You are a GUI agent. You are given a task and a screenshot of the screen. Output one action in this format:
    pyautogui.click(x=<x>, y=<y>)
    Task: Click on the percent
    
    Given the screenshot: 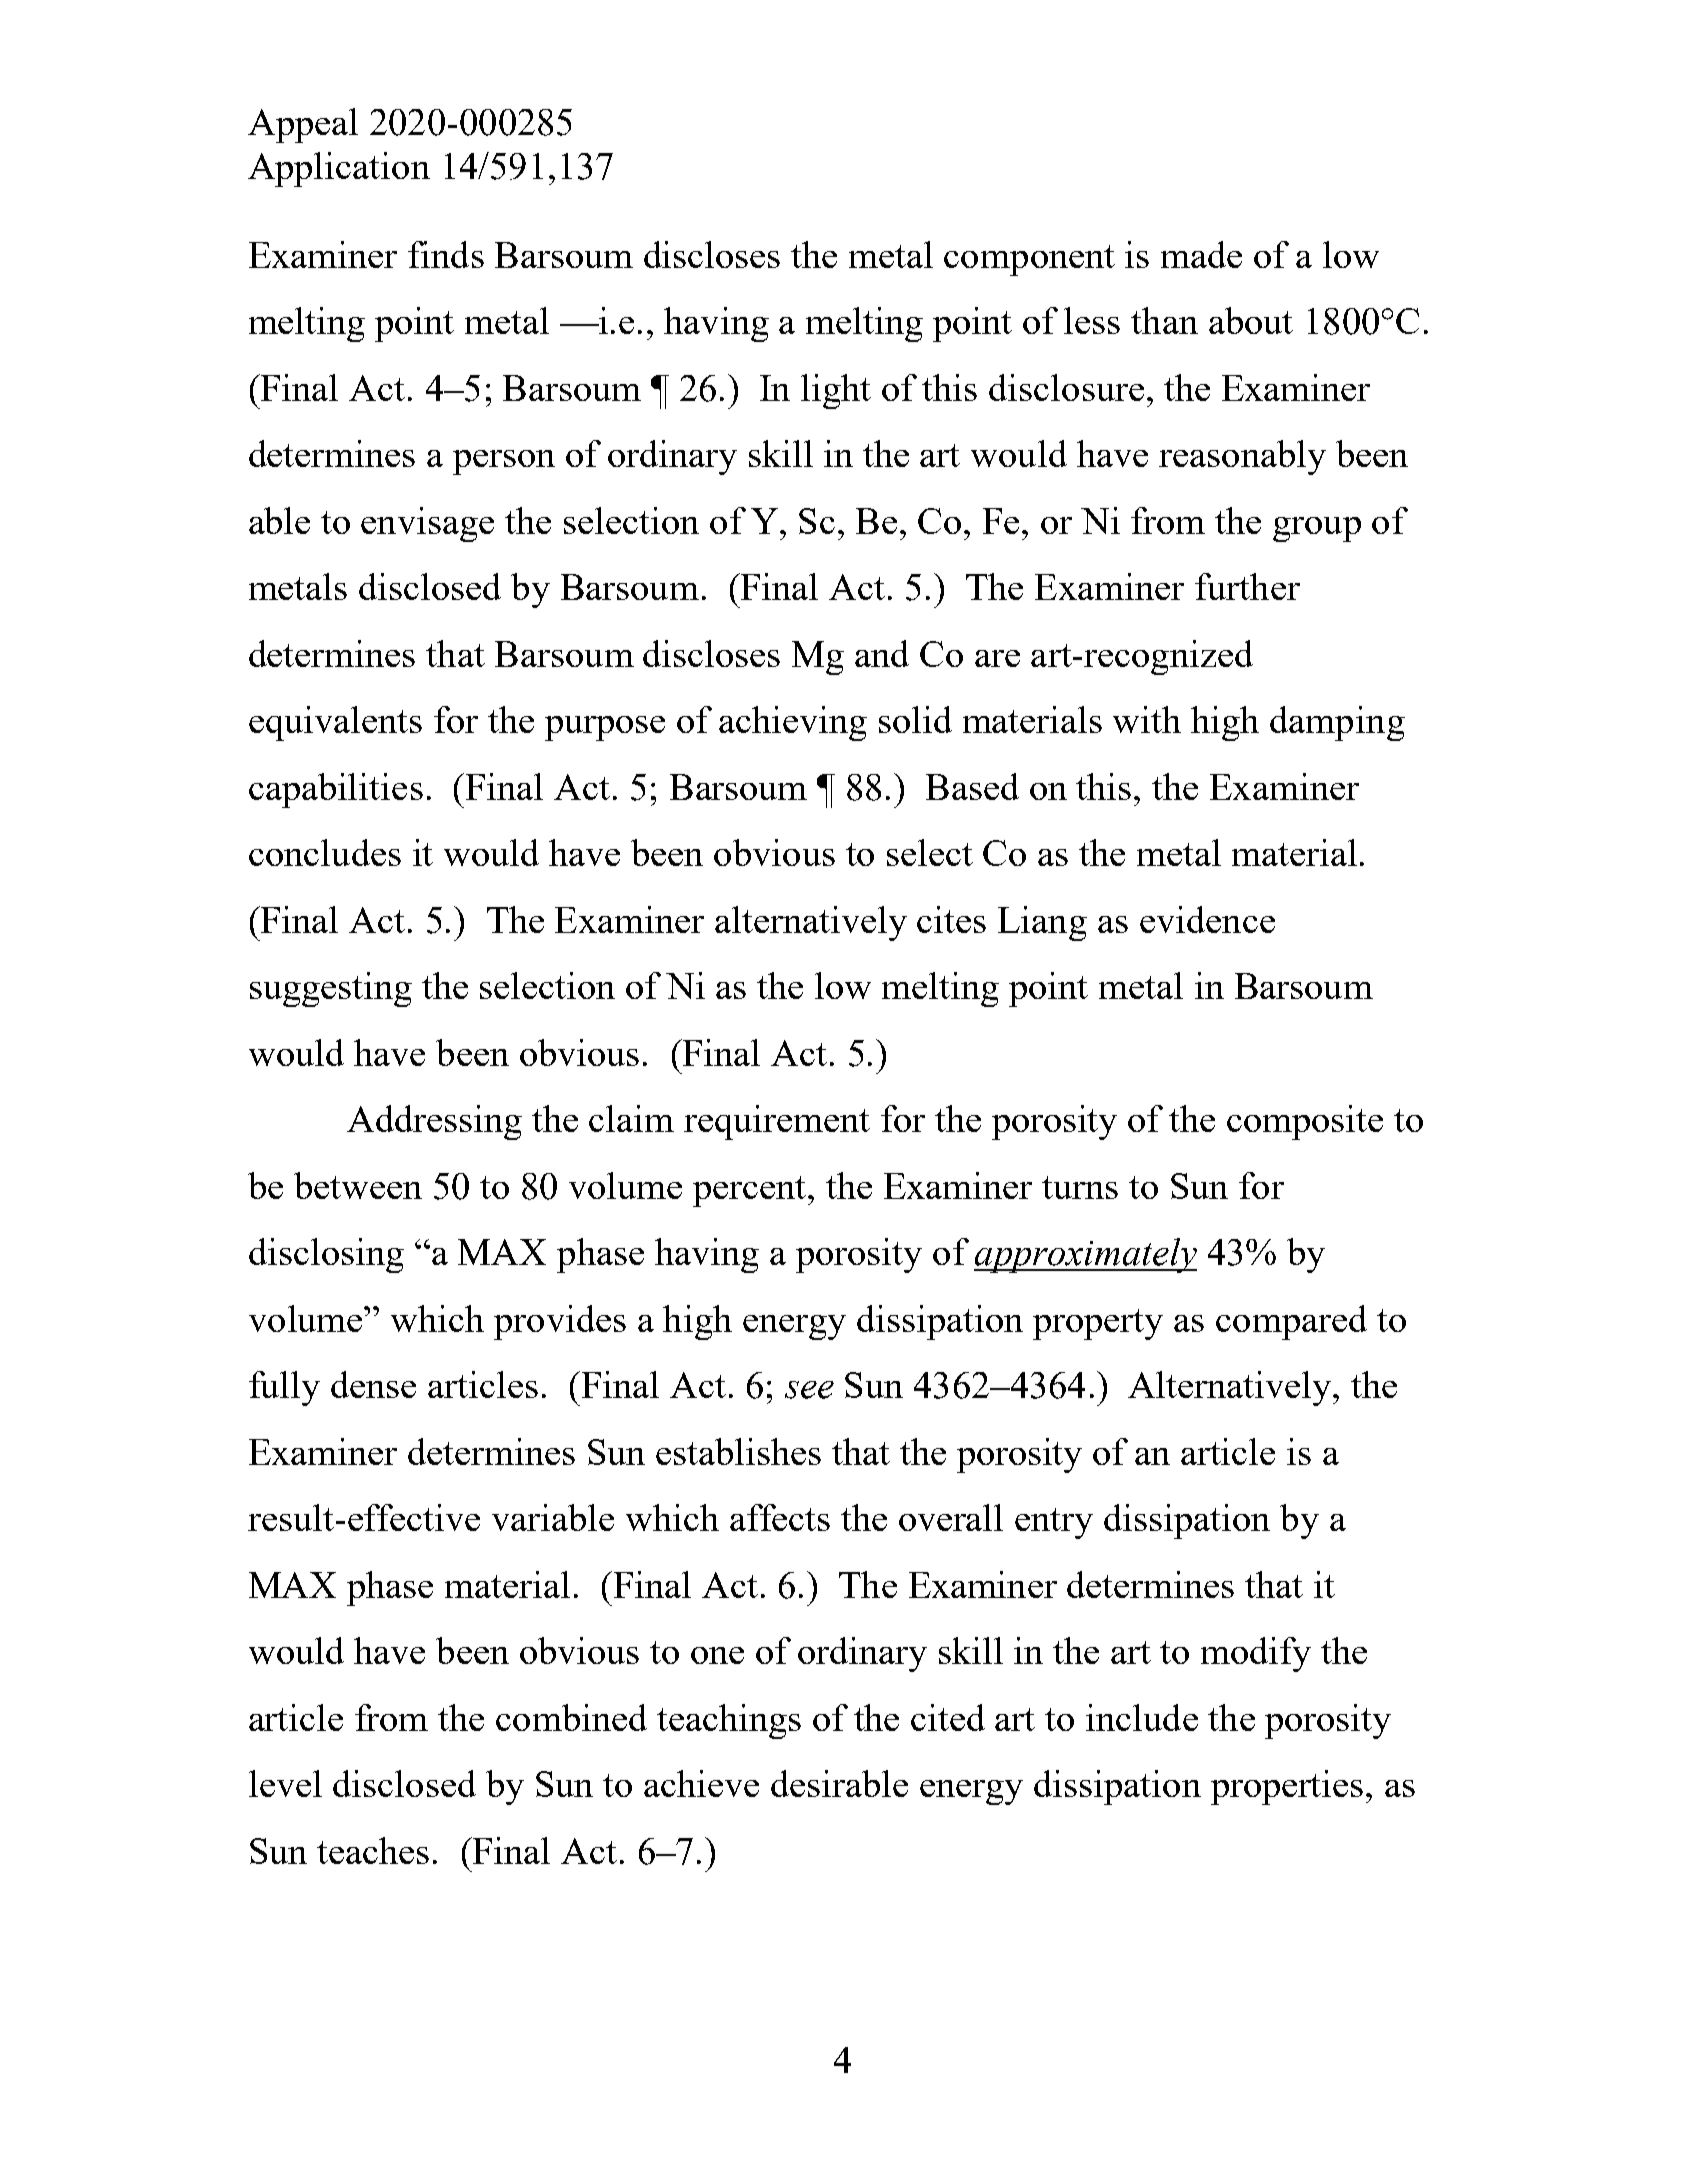 What is the action you would take?
    pyautogui.click(x=751, y=1191)
